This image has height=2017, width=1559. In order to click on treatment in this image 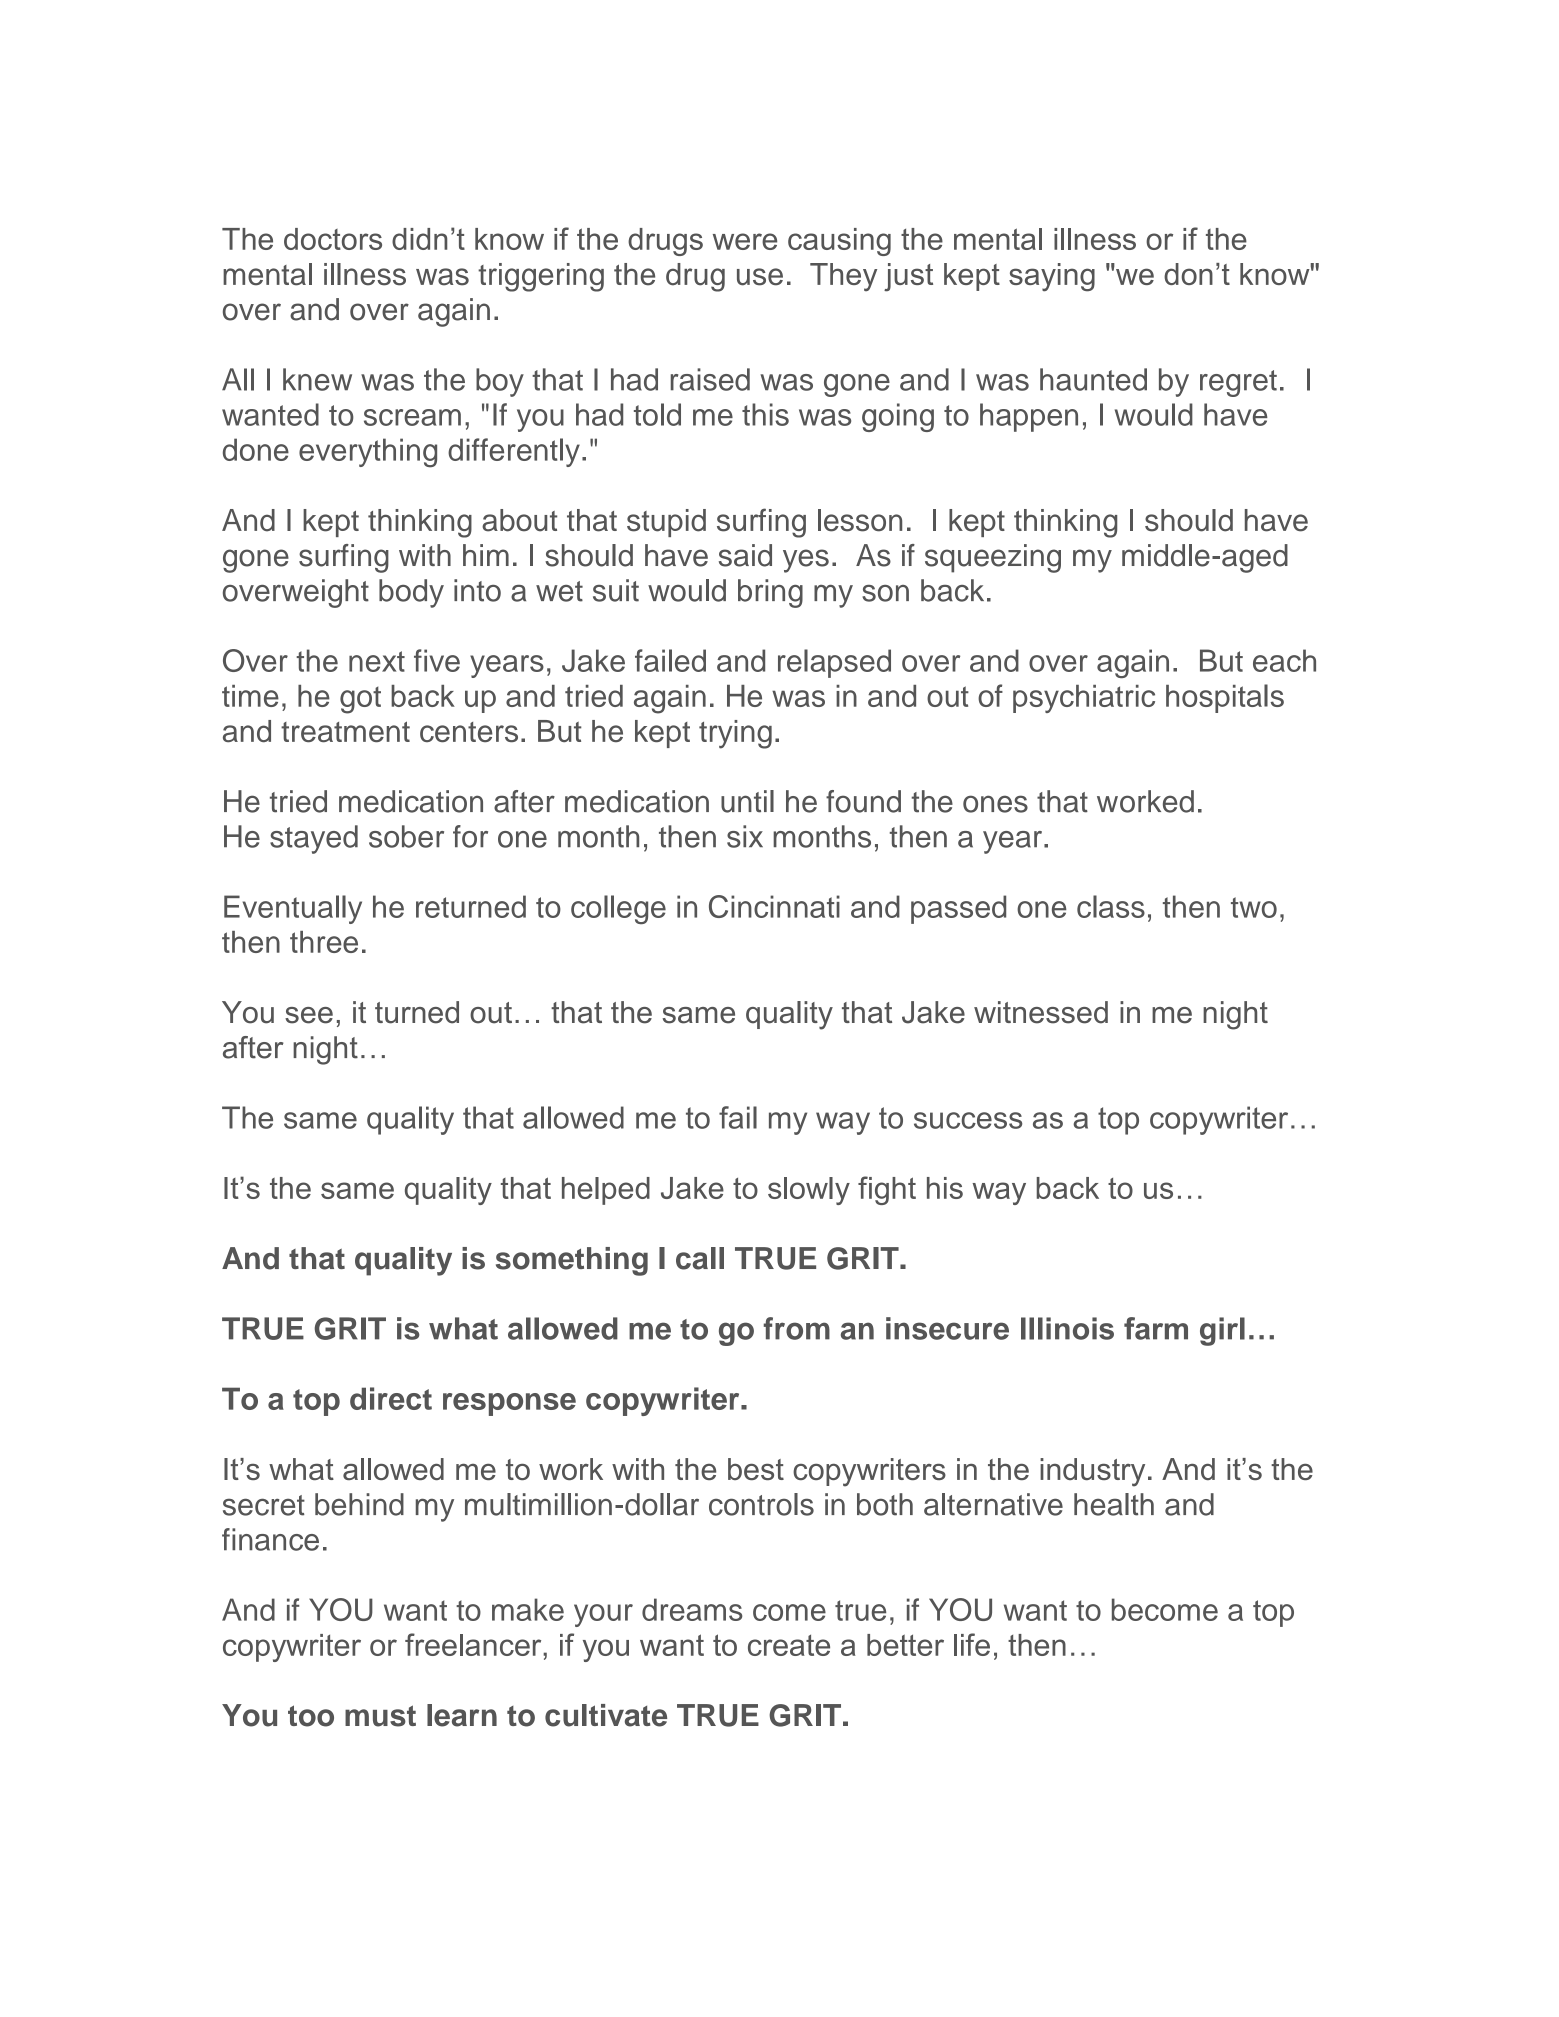, I will do `click(345, 731)`.
